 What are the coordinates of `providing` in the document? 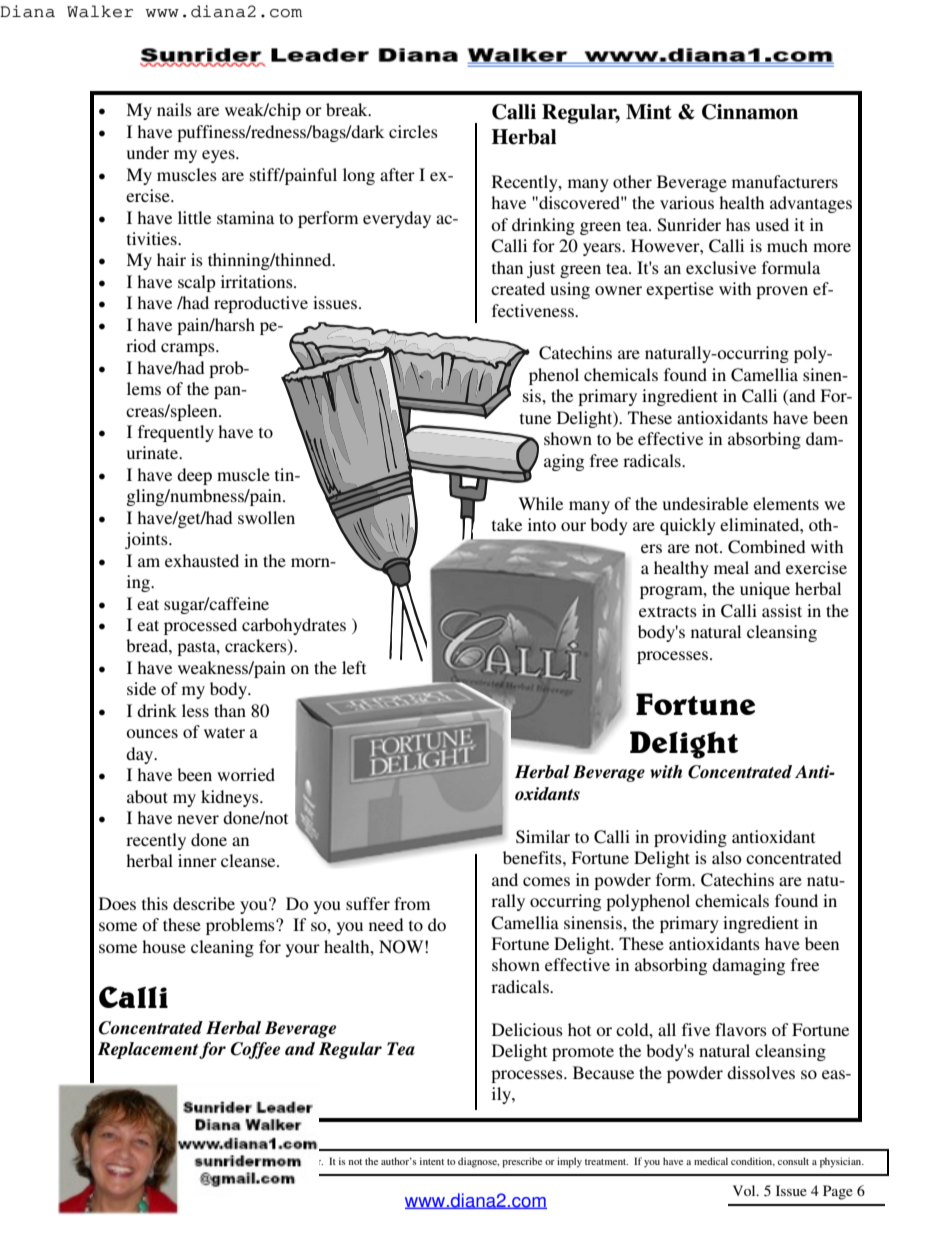 It's located at (690, 838).
